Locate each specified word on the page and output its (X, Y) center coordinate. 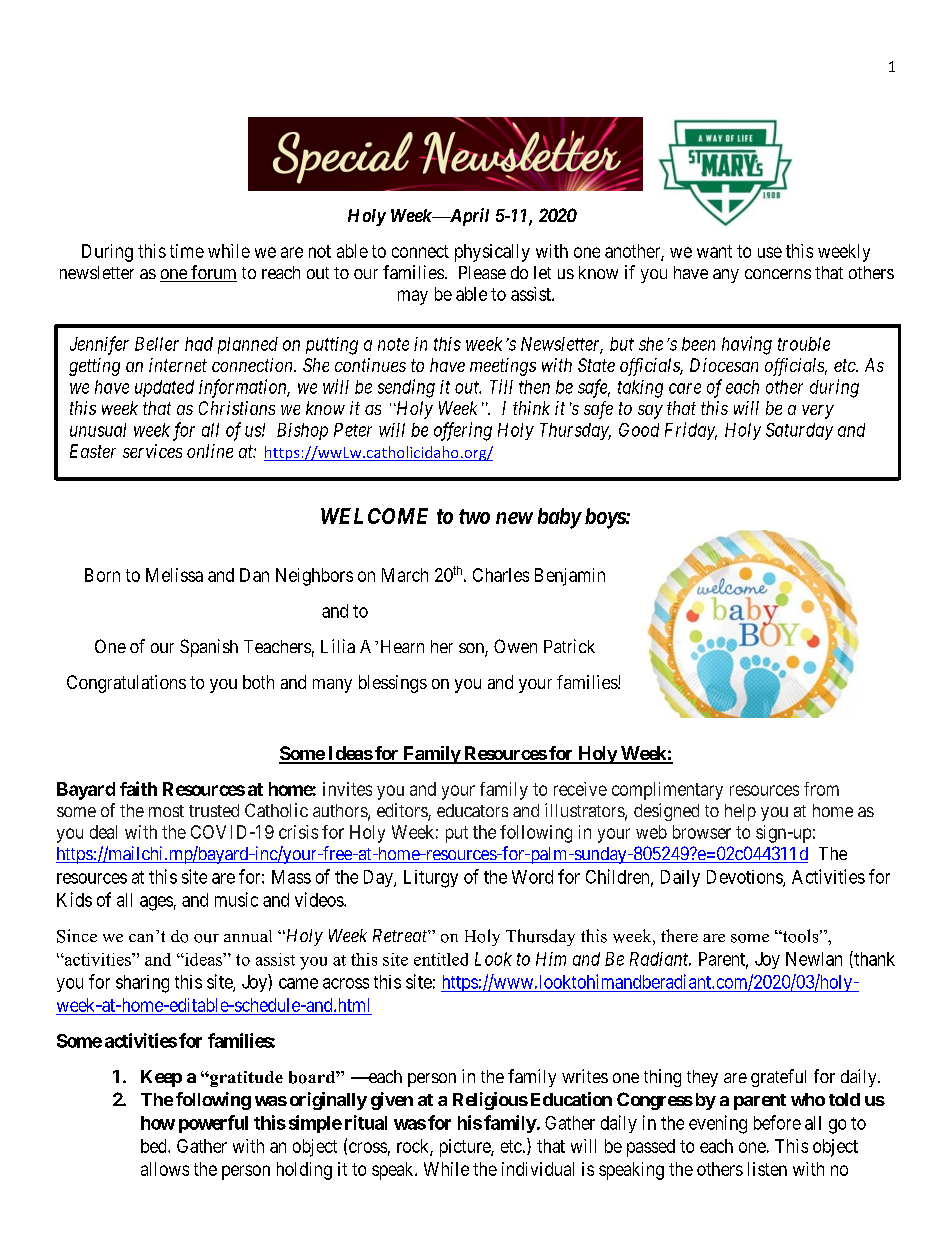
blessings (393, 684)
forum (213, 273)
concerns (778, 274)
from (821, 789)
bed (155, 1146)
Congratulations (126, 684)
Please (482, 272)
